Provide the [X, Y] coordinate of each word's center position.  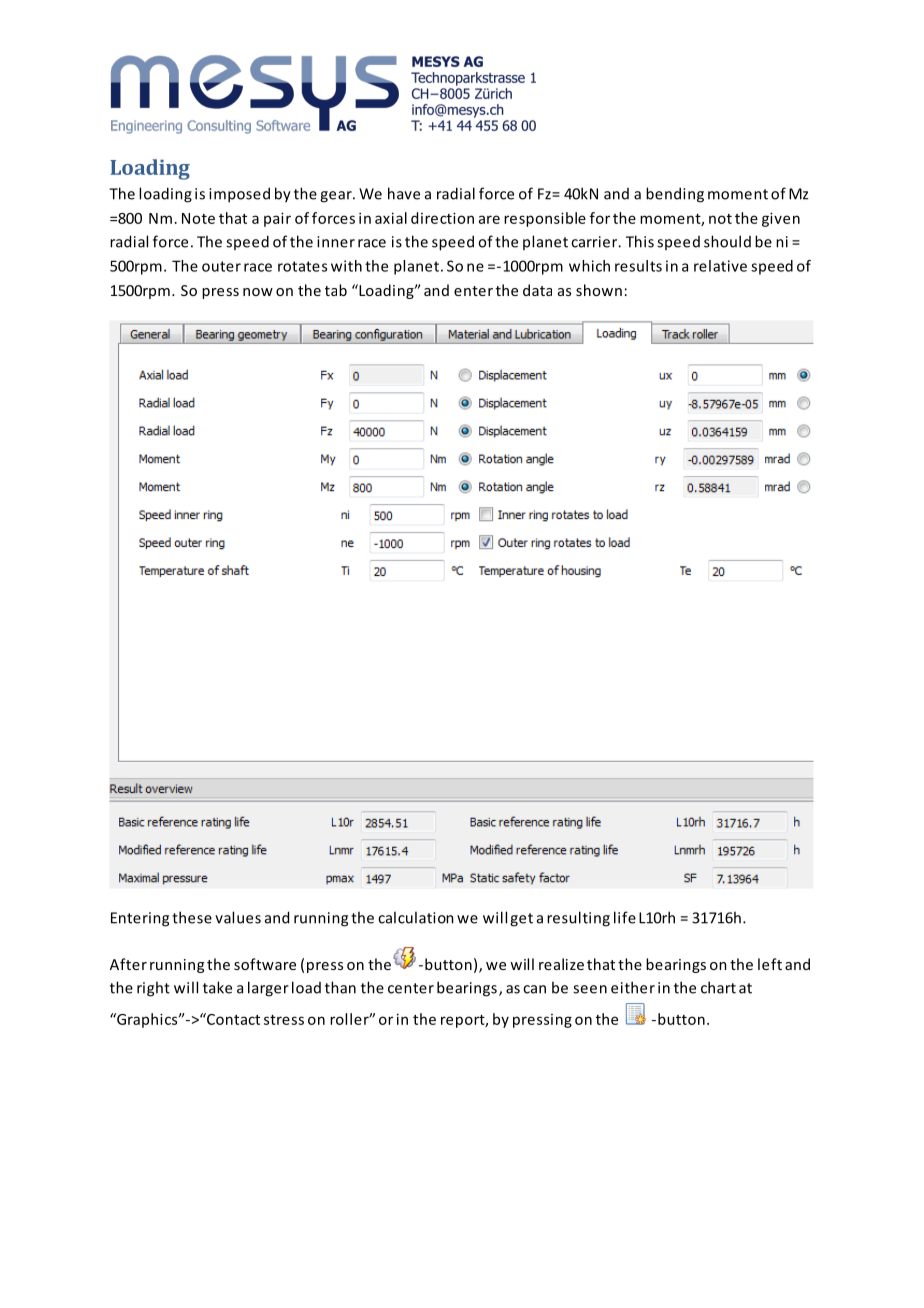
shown [599, 290]
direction [442, 218]
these [192, 917]
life [625, 917]
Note [198, 218]
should [727, 241]
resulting [578, 919]
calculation [416, 917]
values [238, 917]
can [534, 989]
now [258, 292]
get [521, 920]
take [217, 987]
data [537, 290]
